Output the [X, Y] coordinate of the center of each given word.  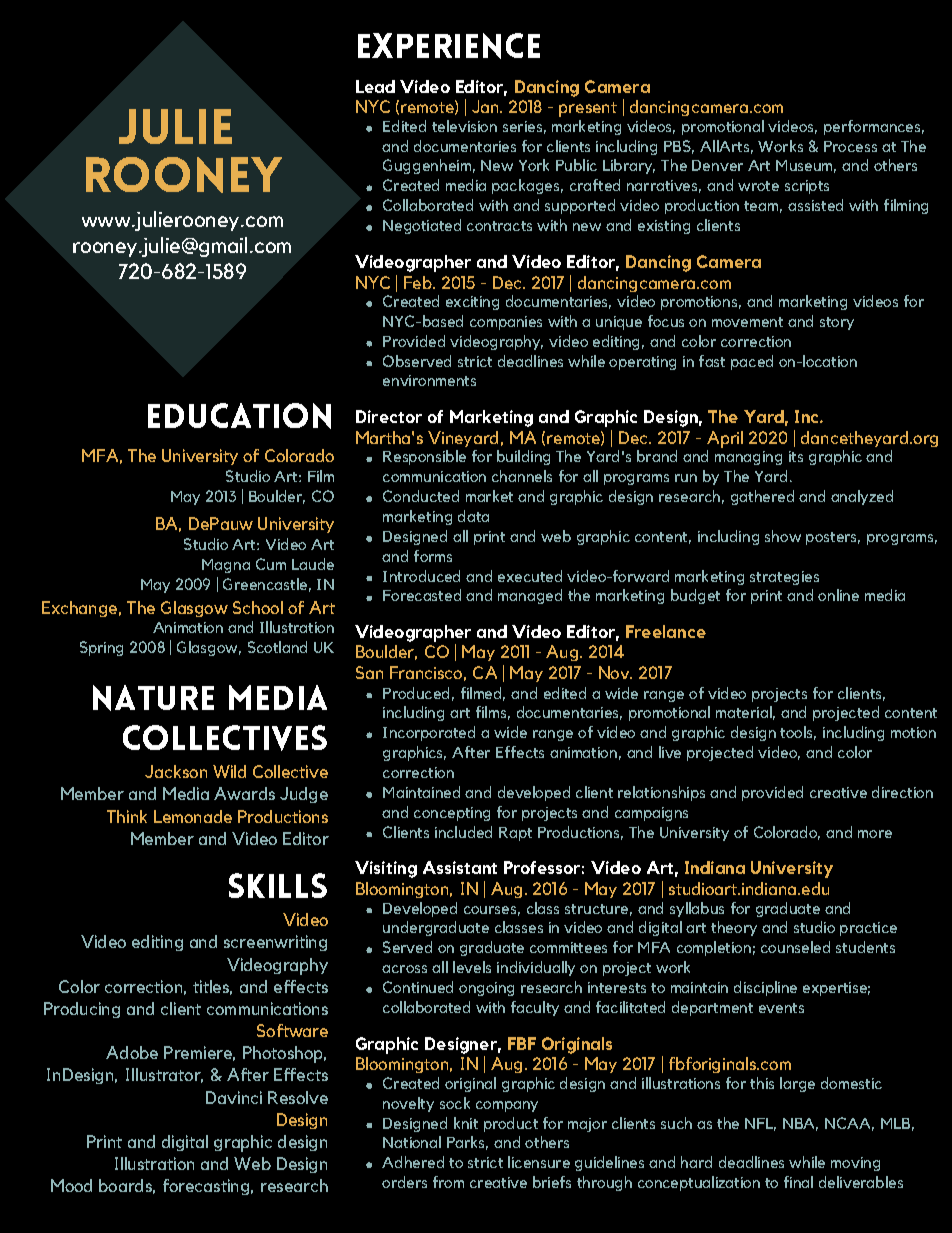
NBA [800, 1124]
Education [239, 416]
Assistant [460, 867]
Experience [449, 46]
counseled [795, 947]
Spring [101, 648]
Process [850, 146]
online [838, 595]
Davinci [234, 1097]
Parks [467, 1143]
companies [506, 323]
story [837, 323]
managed [530, 596]
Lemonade [193, 816]
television [464, 126]
